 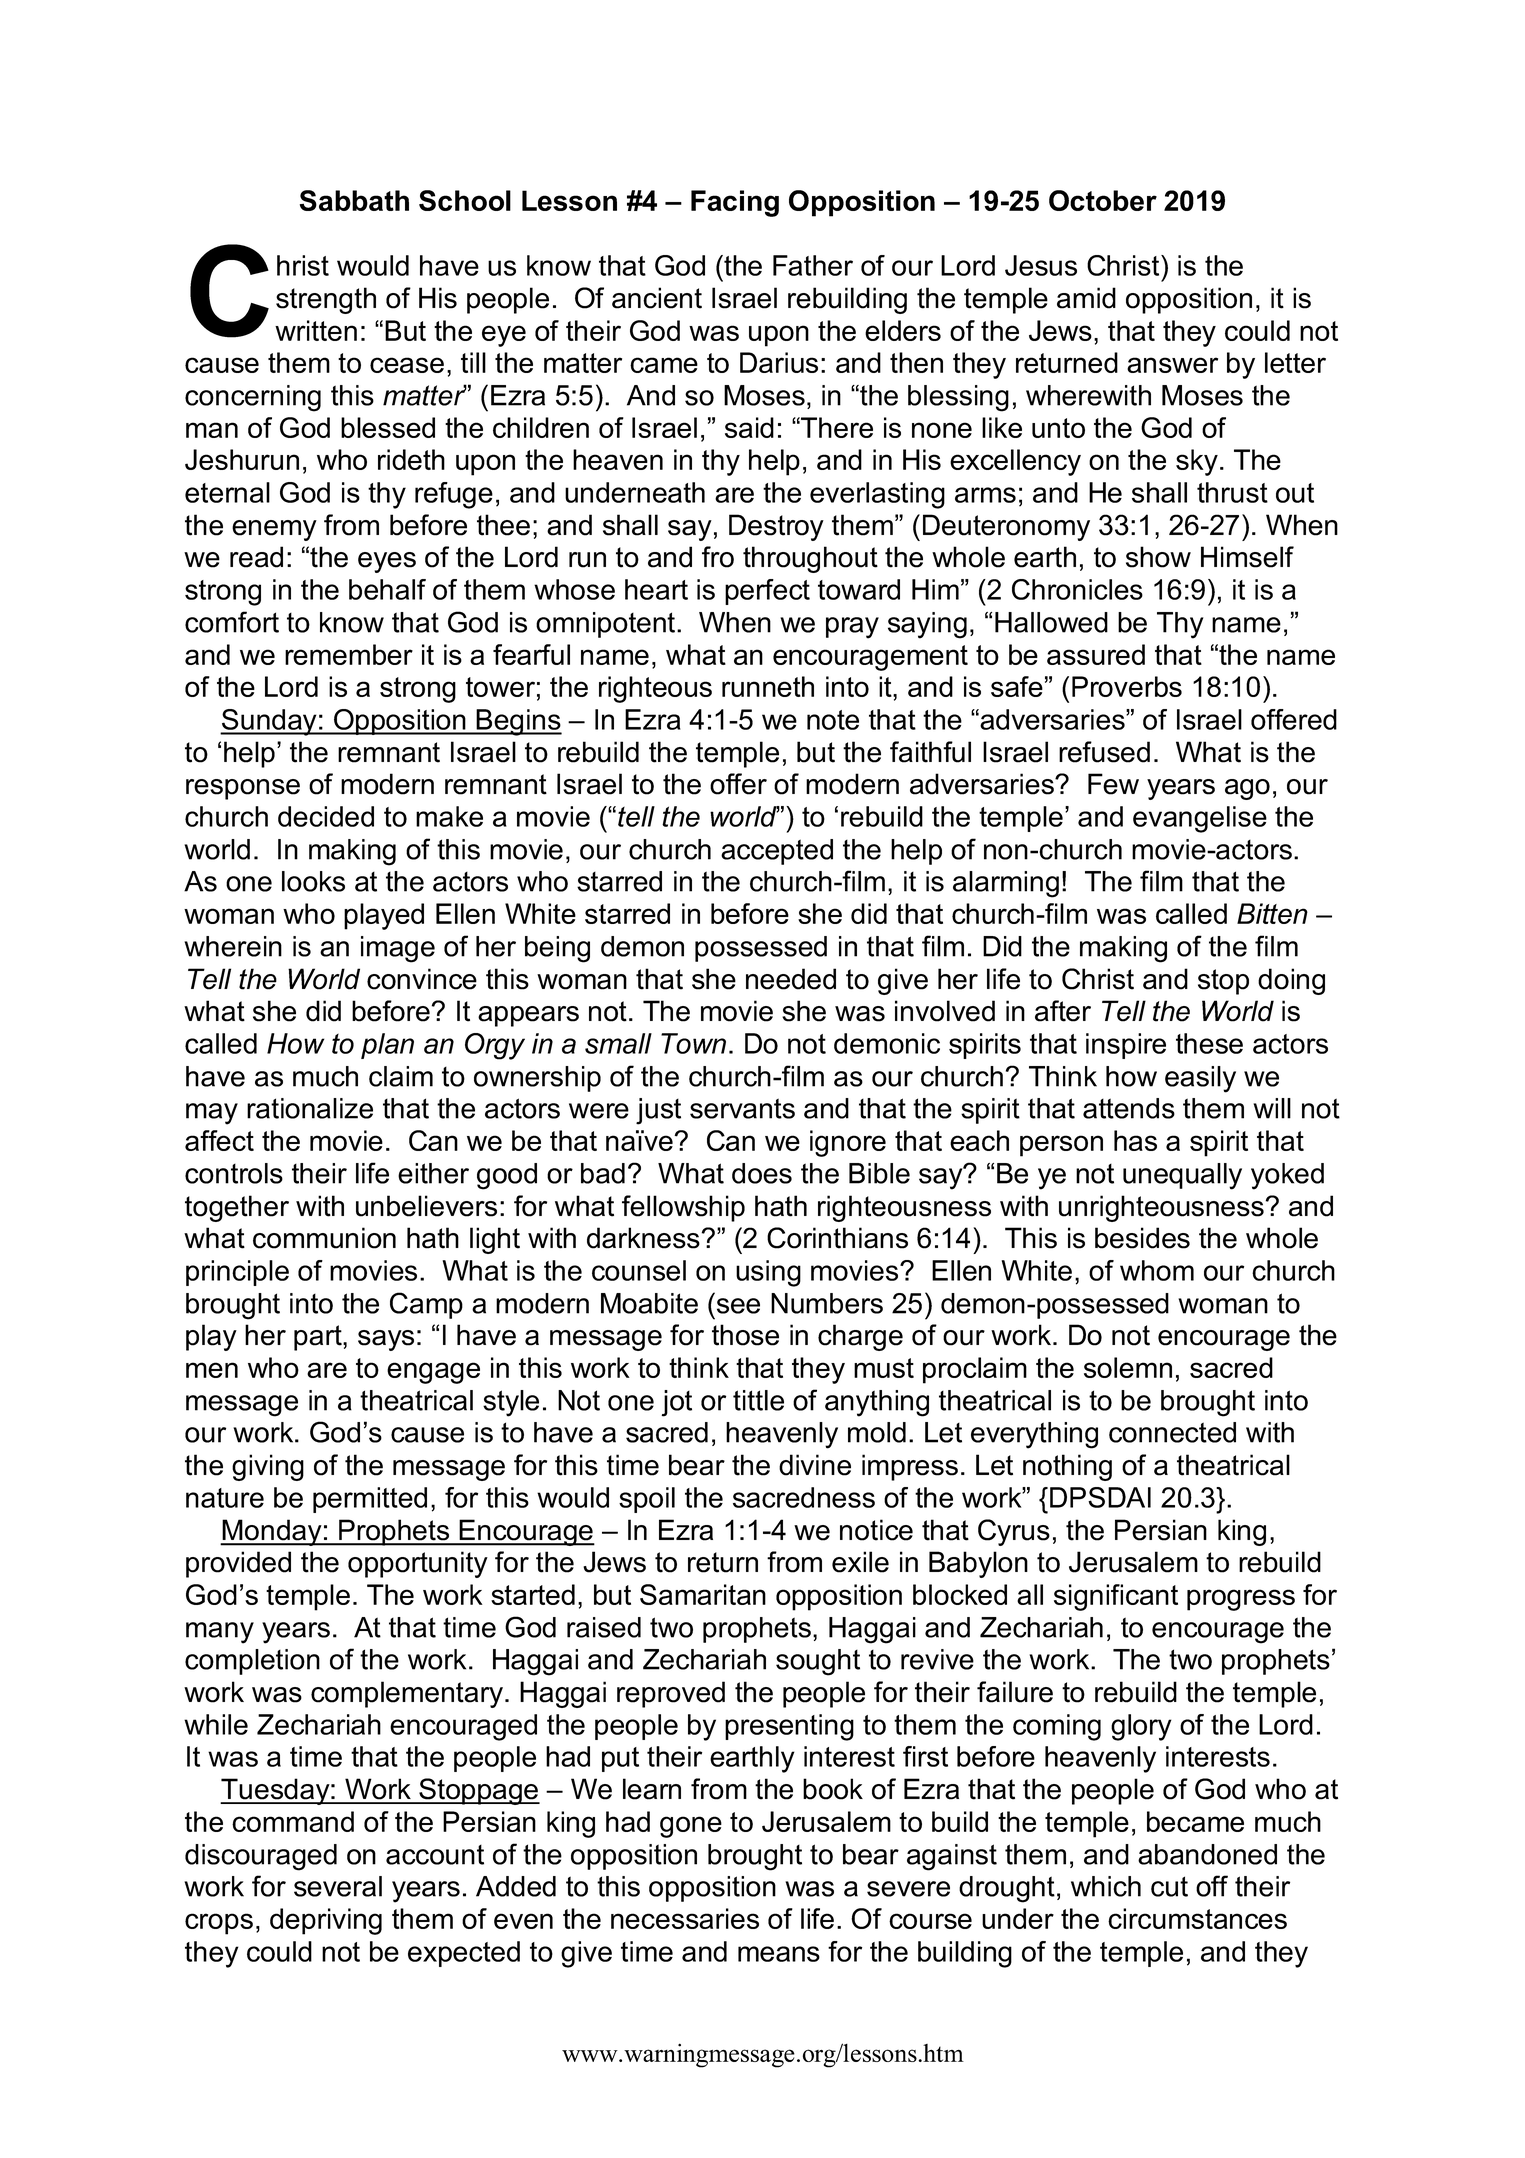 What do you see at coordinates (326, 300) in the screenshot?
I see `strength` at bounding box center [326, 300].
